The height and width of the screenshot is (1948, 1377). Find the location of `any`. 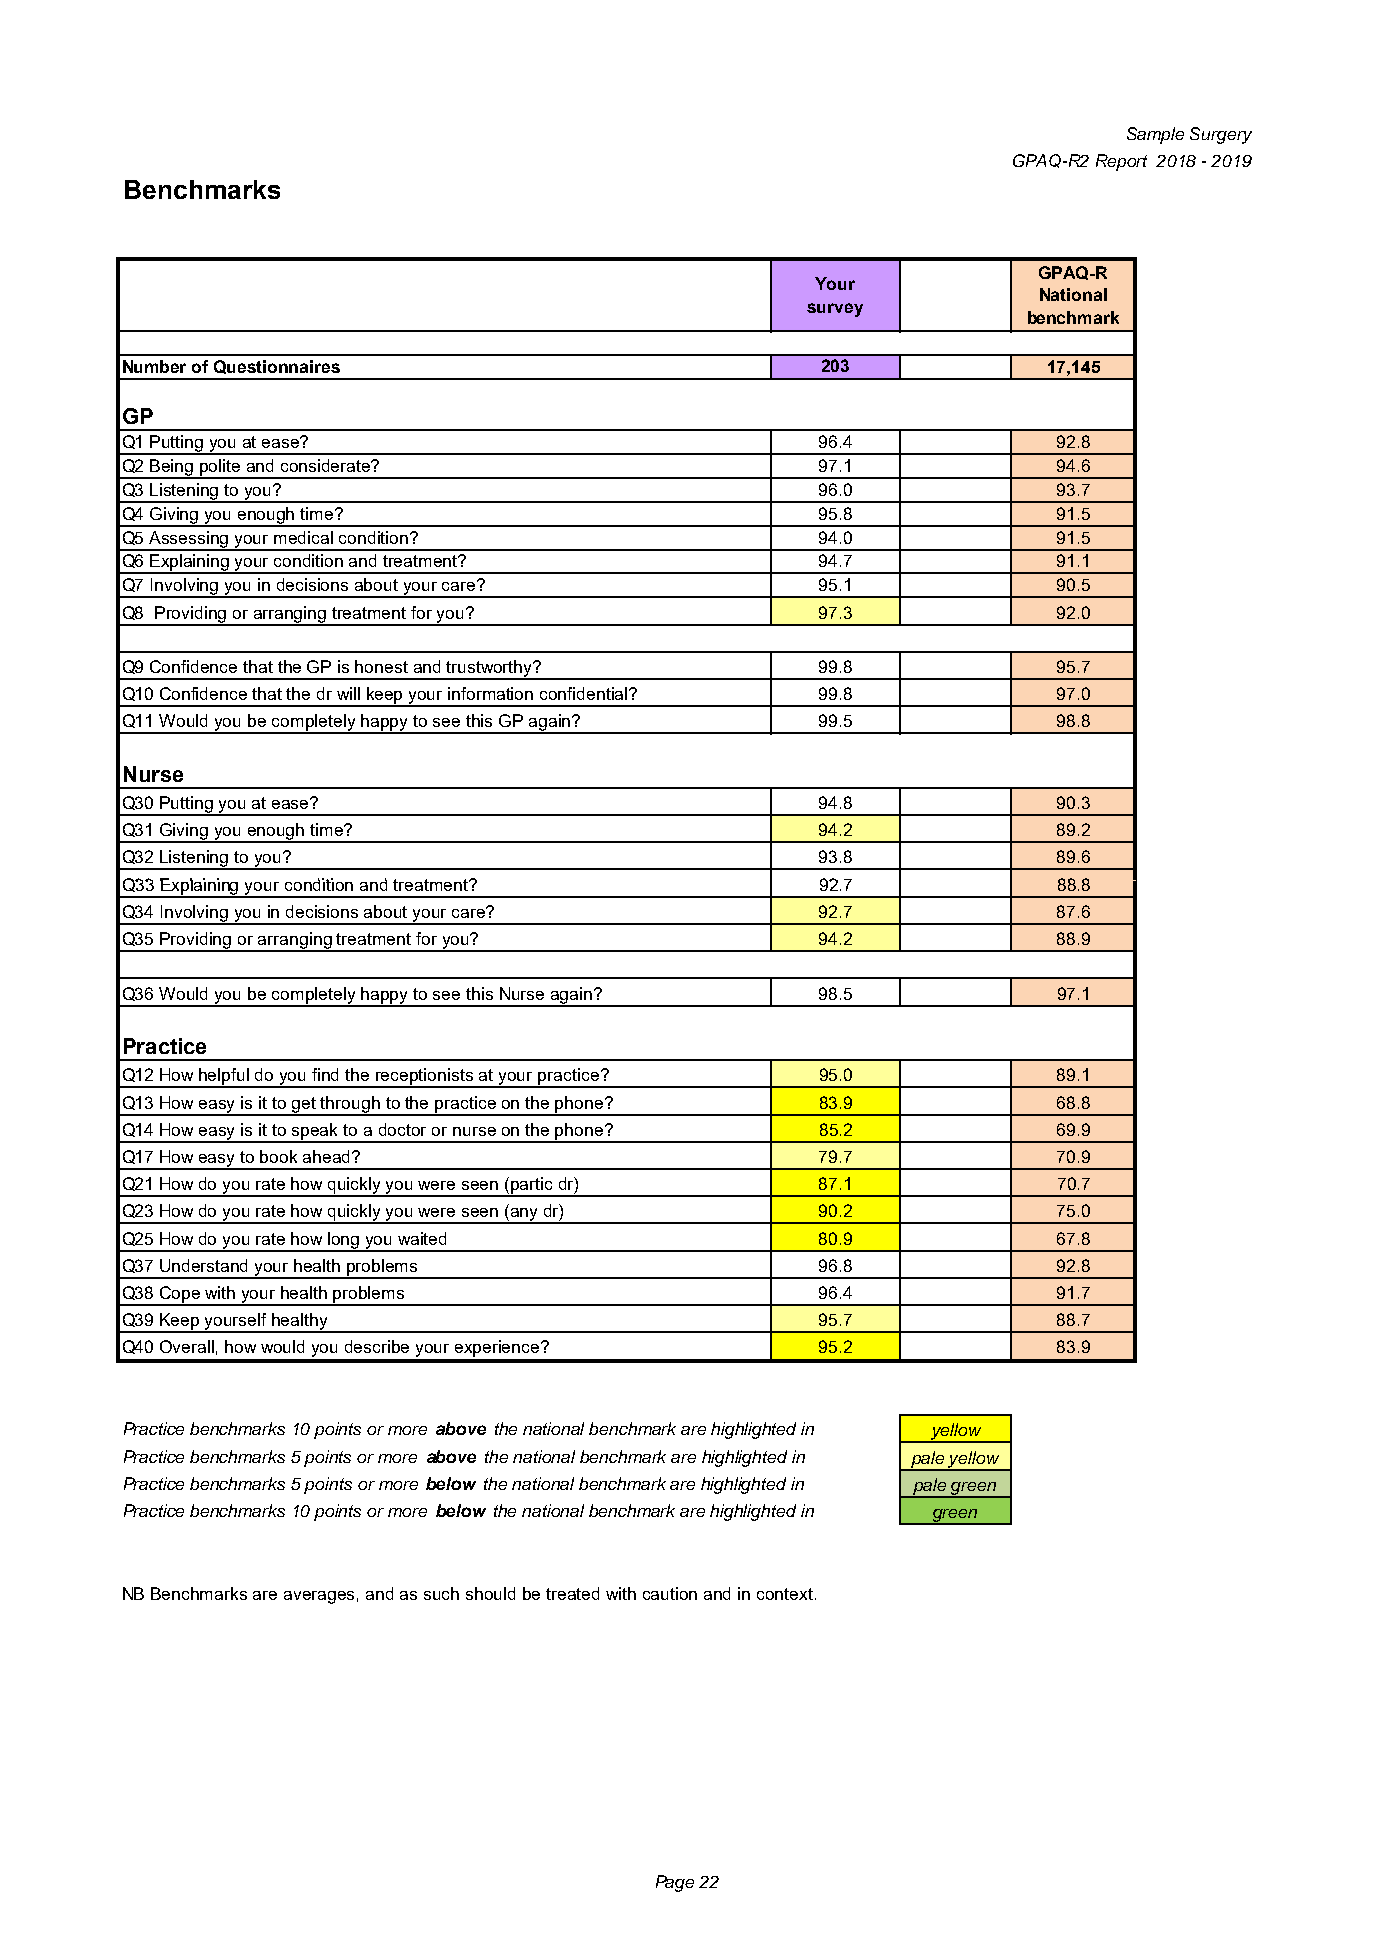

any is located at coordinates (525, 1216).
